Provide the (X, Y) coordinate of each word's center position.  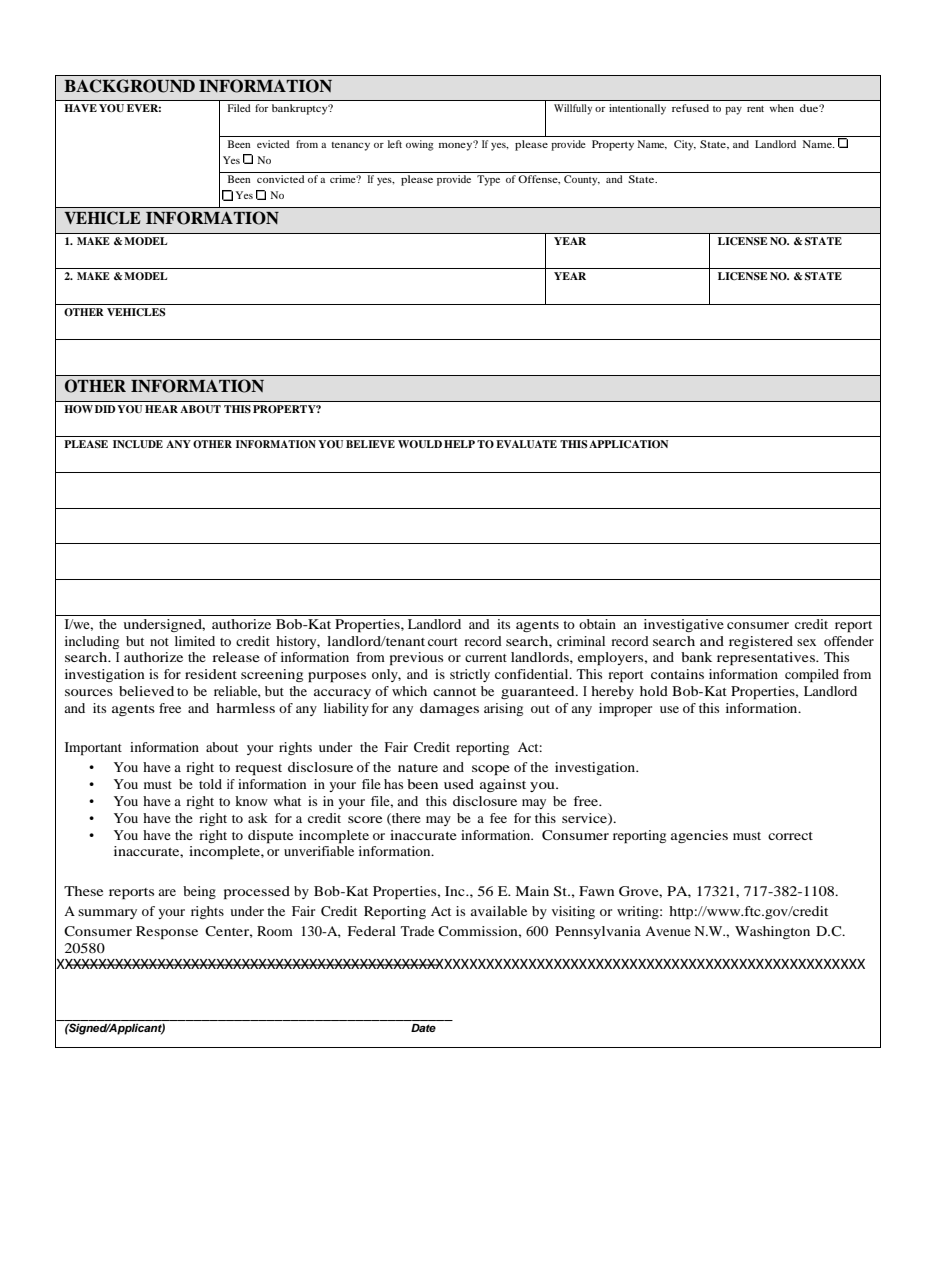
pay (733, 111)
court (443, 642)
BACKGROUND (129, 86)
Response (167, 933)
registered (761, 642)
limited (195, 641)
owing (420, 145)
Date (423, 1028)
